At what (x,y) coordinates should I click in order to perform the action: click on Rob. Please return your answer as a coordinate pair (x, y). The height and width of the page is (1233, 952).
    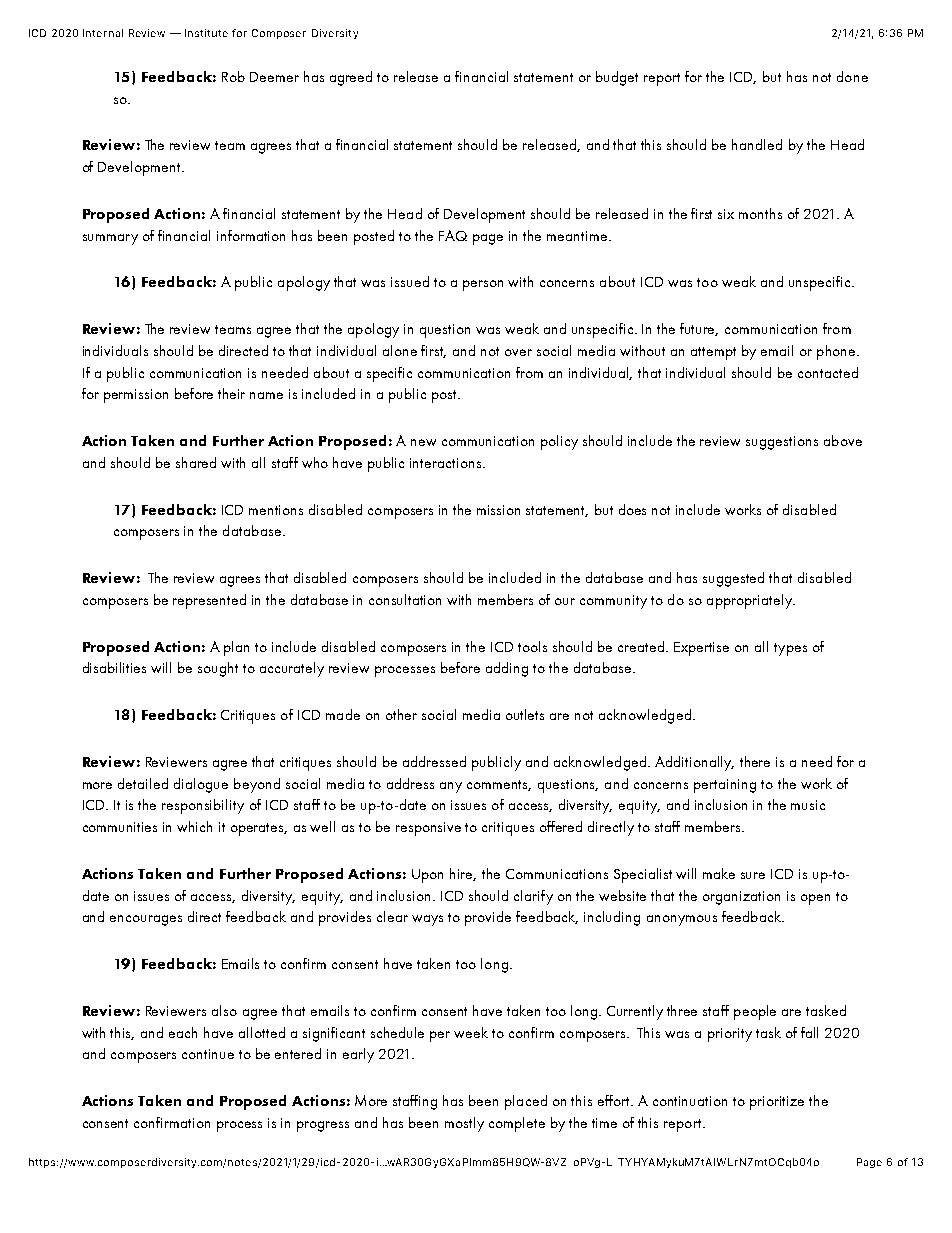
    Looking at the image, I should click on (233, 76).
